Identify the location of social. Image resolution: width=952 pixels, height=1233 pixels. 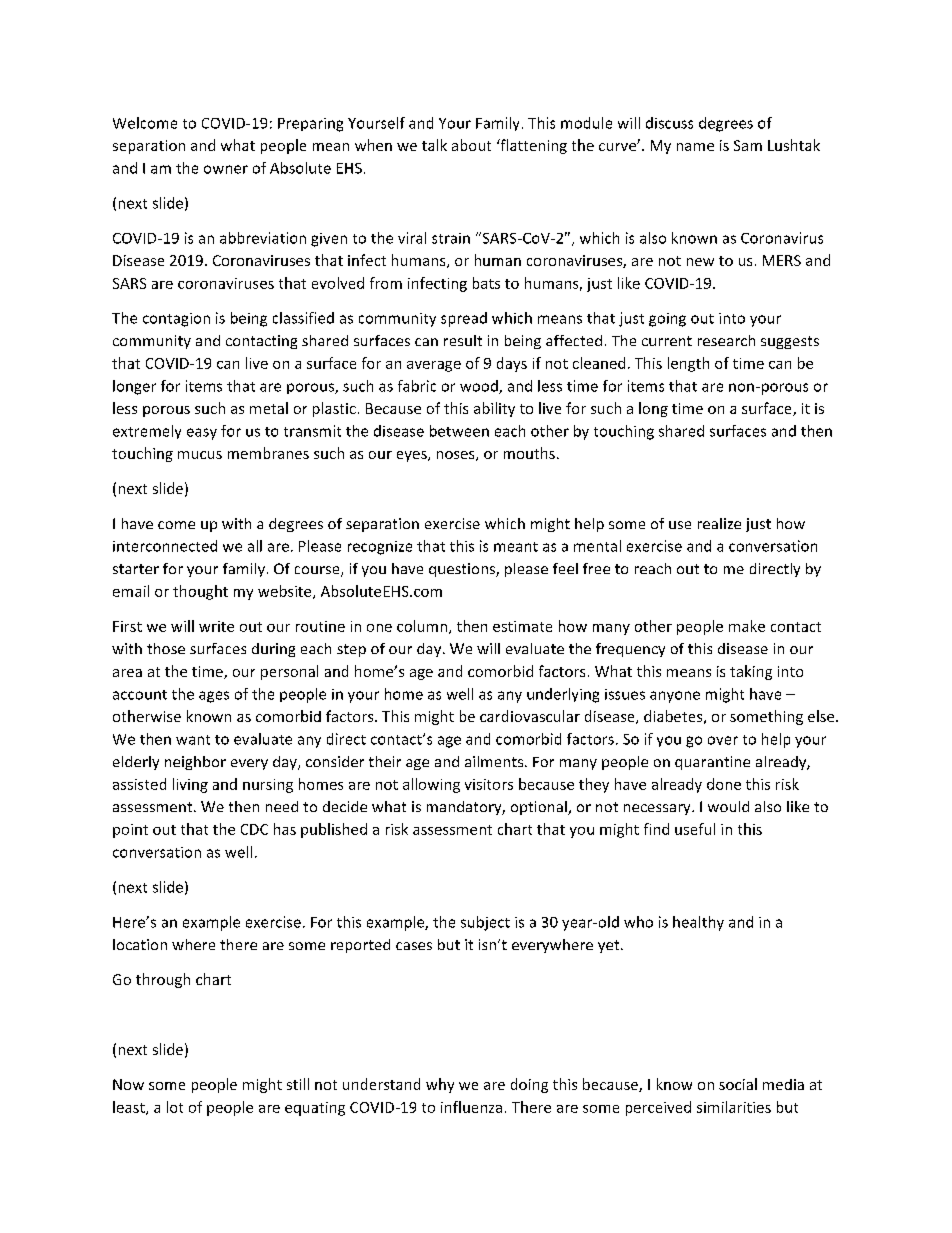
(738, 1084).
